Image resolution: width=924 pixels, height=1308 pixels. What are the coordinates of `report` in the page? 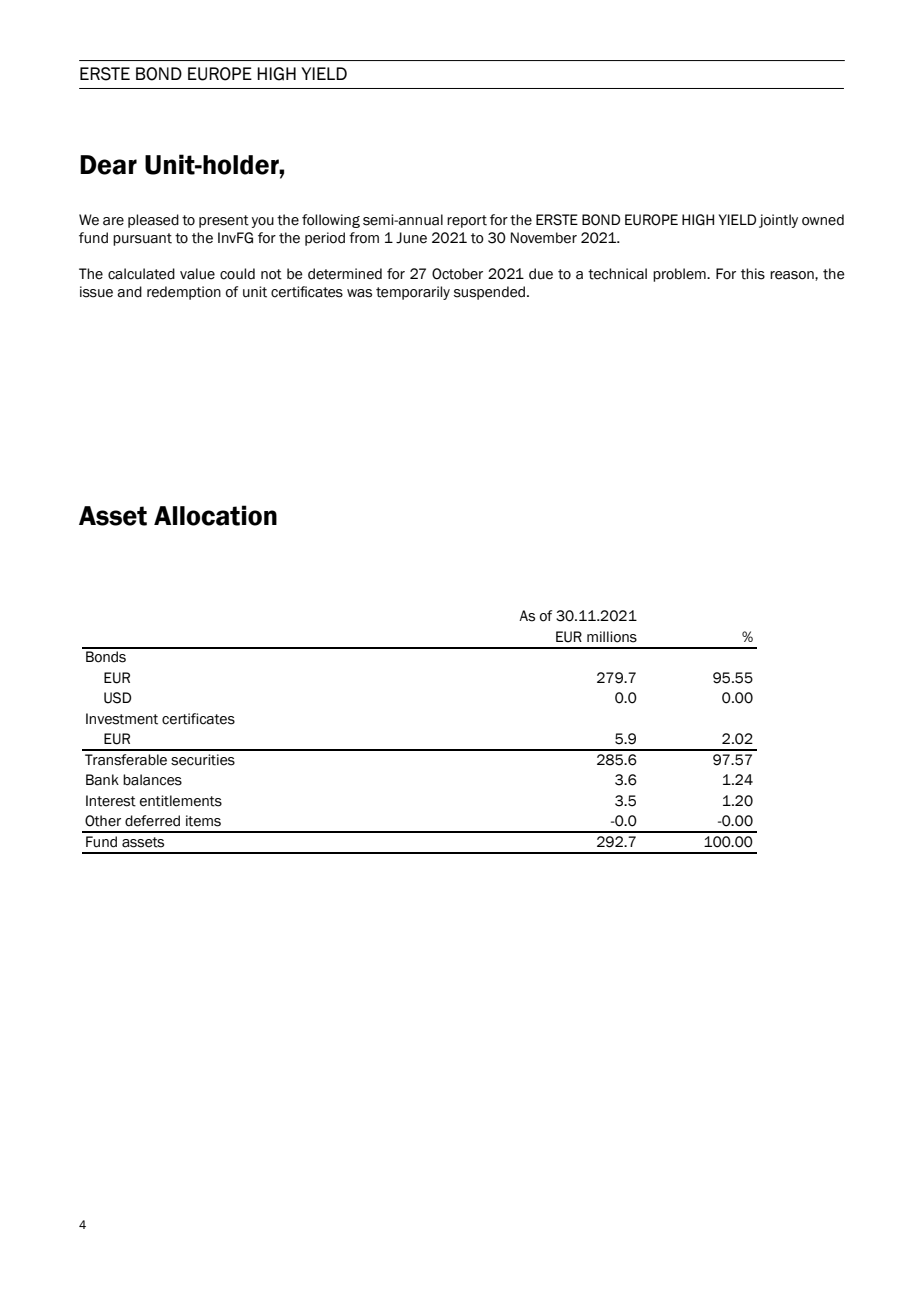 It's located at (467, 221).
